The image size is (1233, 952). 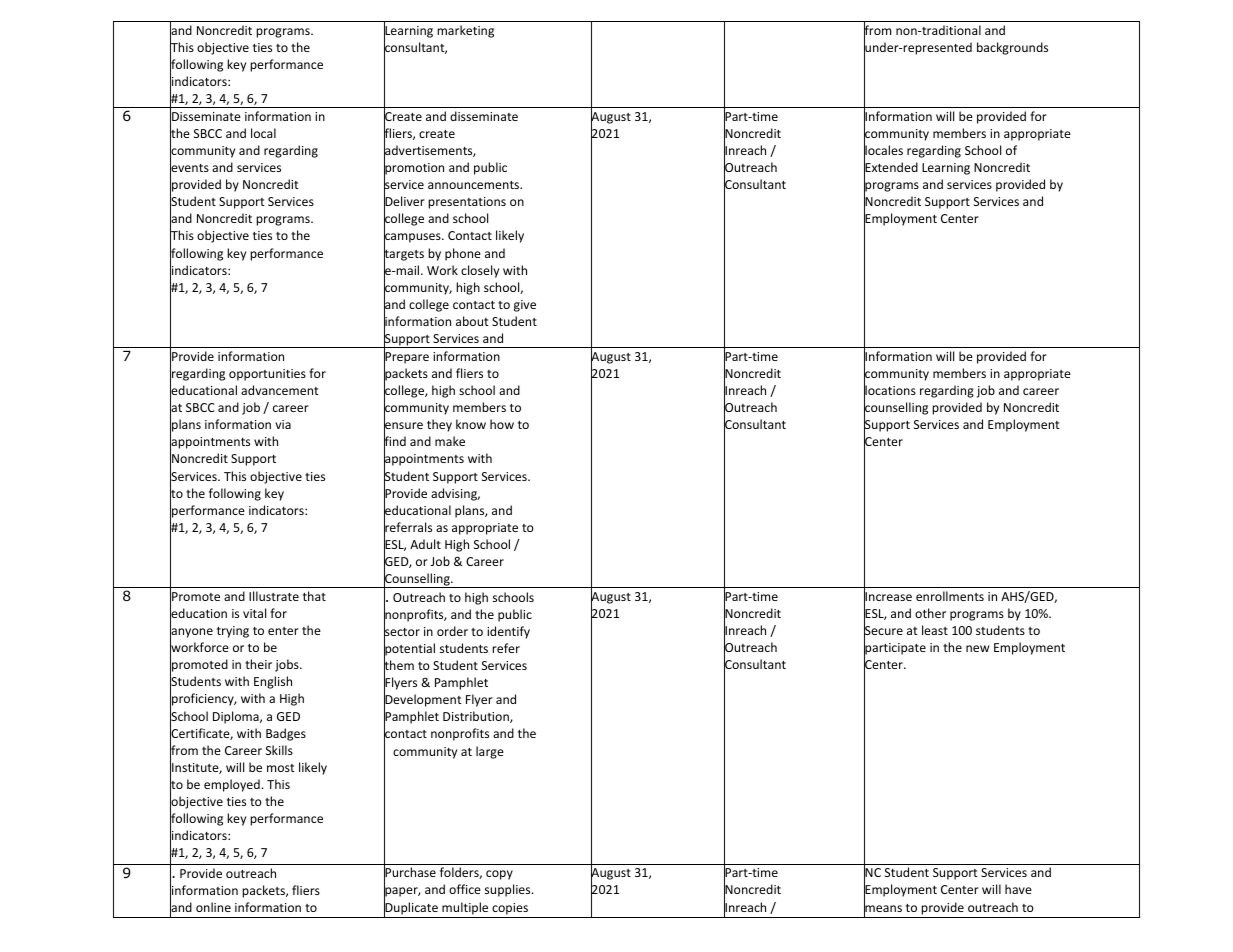 I want to click on promotion, so click(x=414, y=169).
